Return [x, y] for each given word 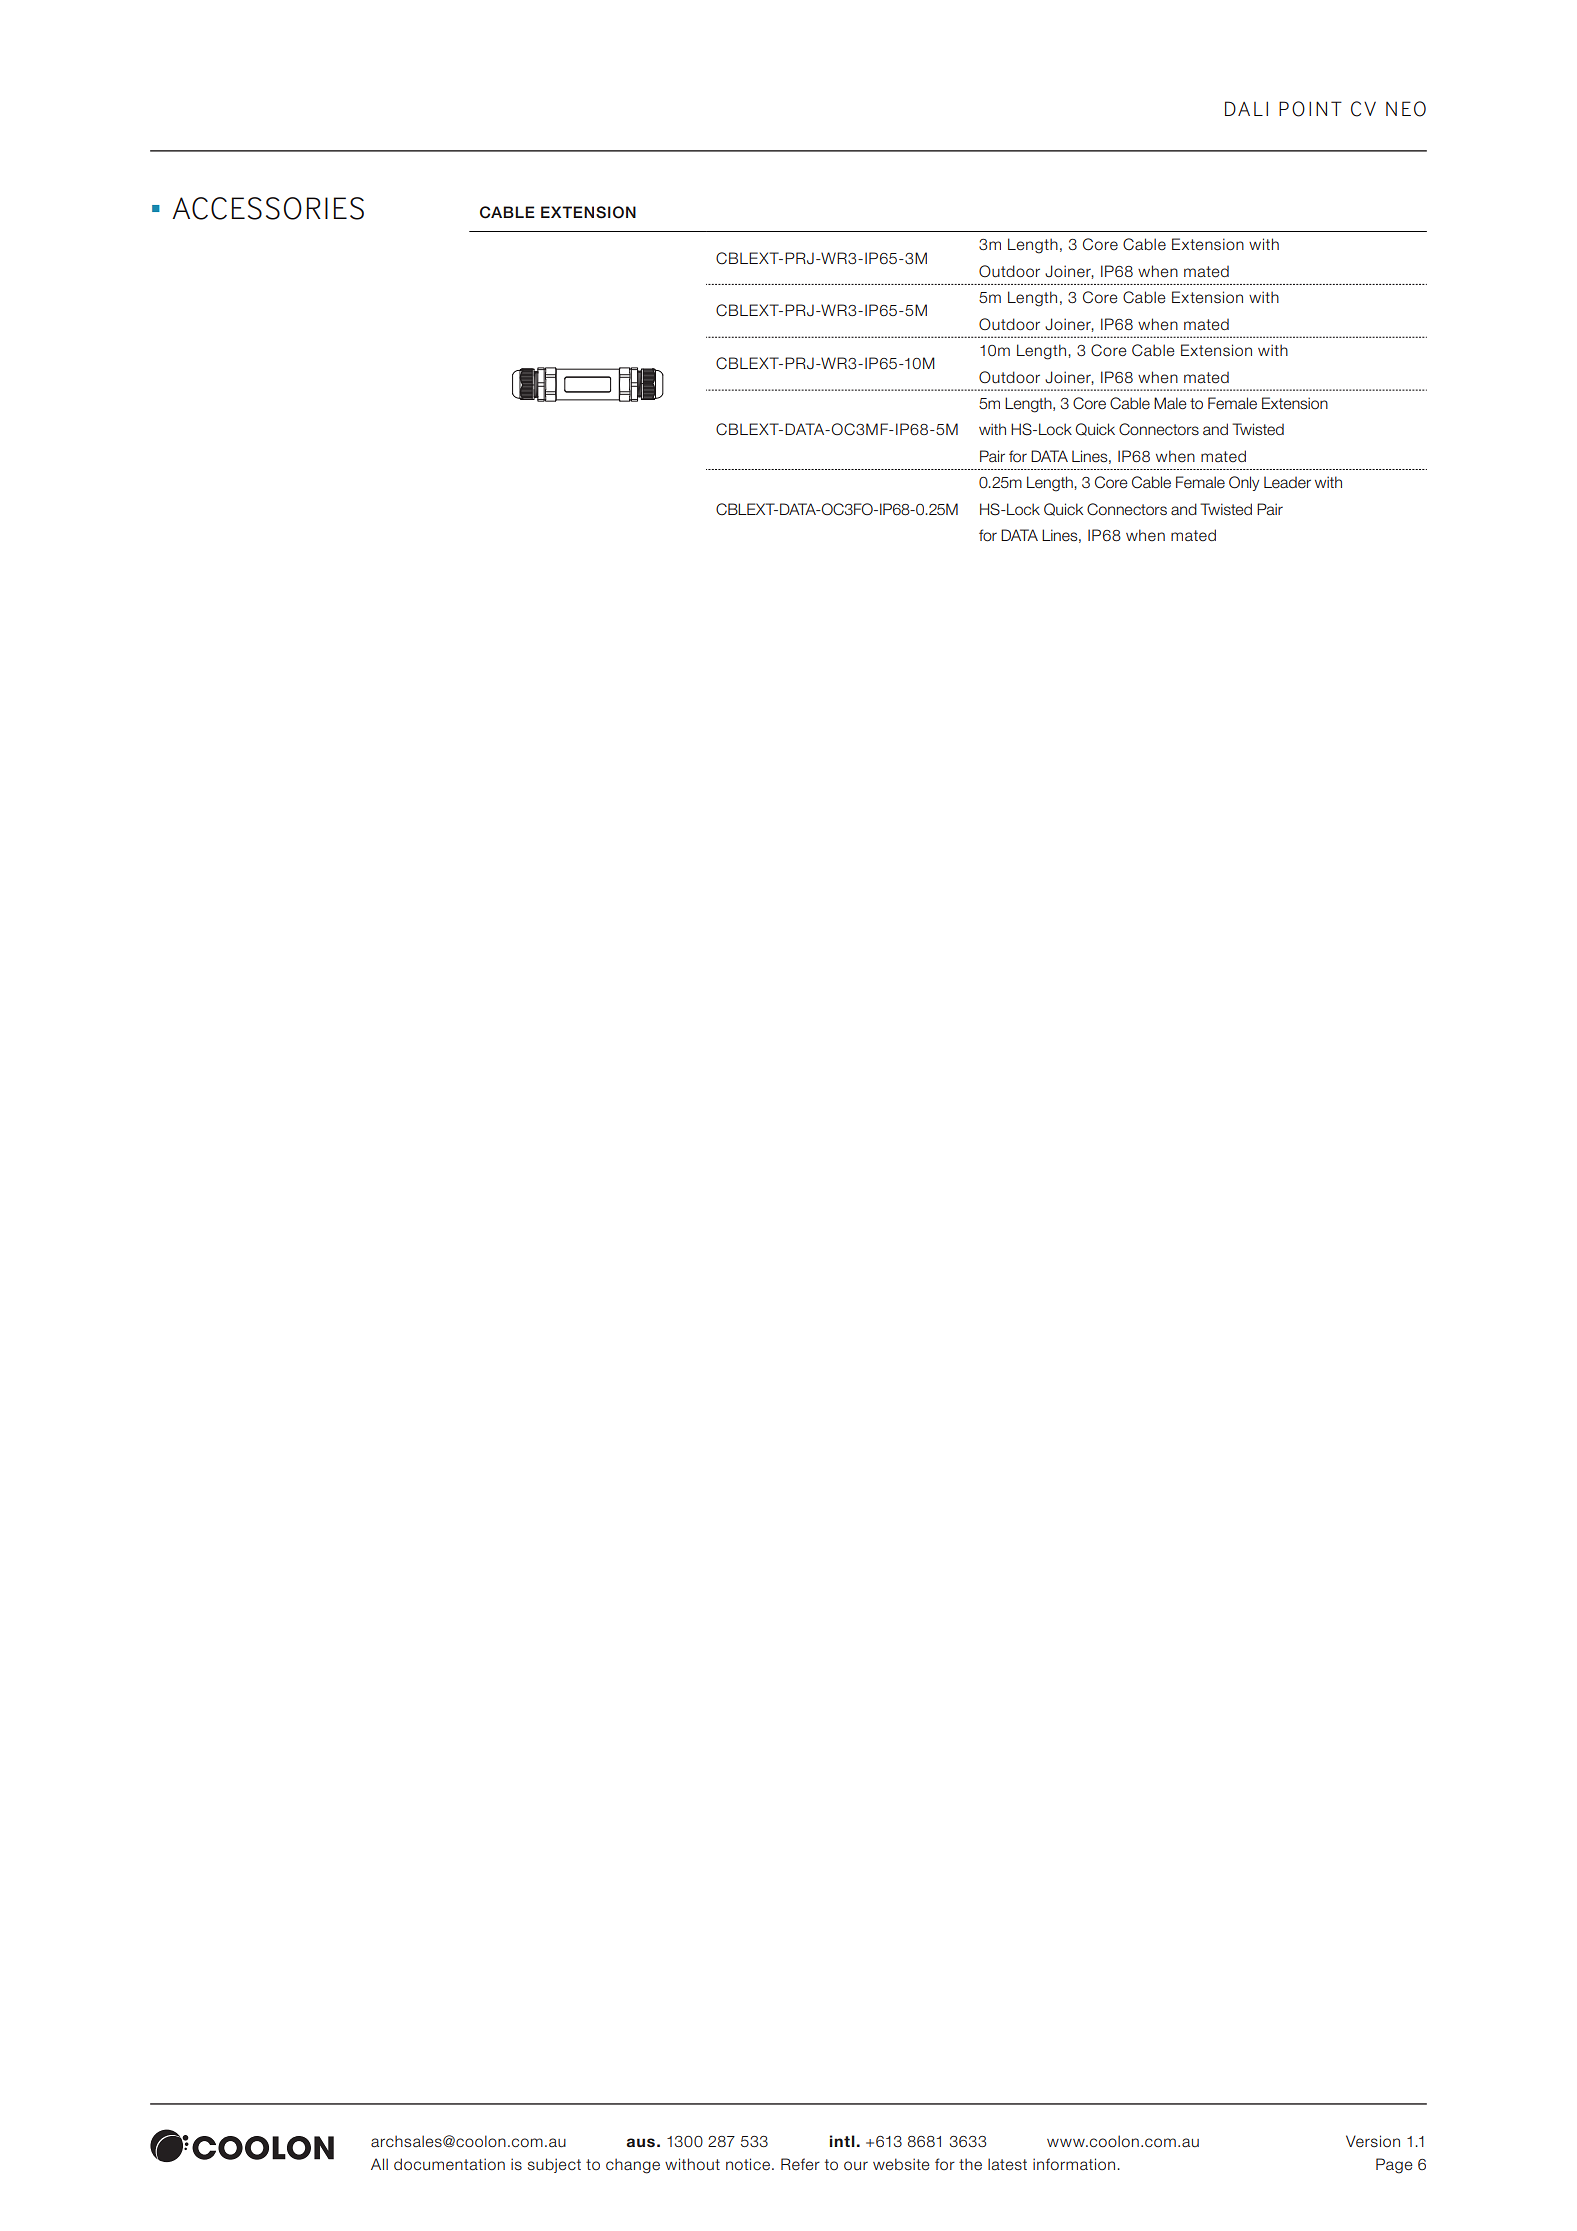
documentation [449, 2164]
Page [1394, 2166]
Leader [1287, 482]
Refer [800, 2164]
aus [640, 2142]
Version [1373, 2141]
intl [842, 2141]
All [379, 2164]
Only [1244, 483]
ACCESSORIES [268, 208]
